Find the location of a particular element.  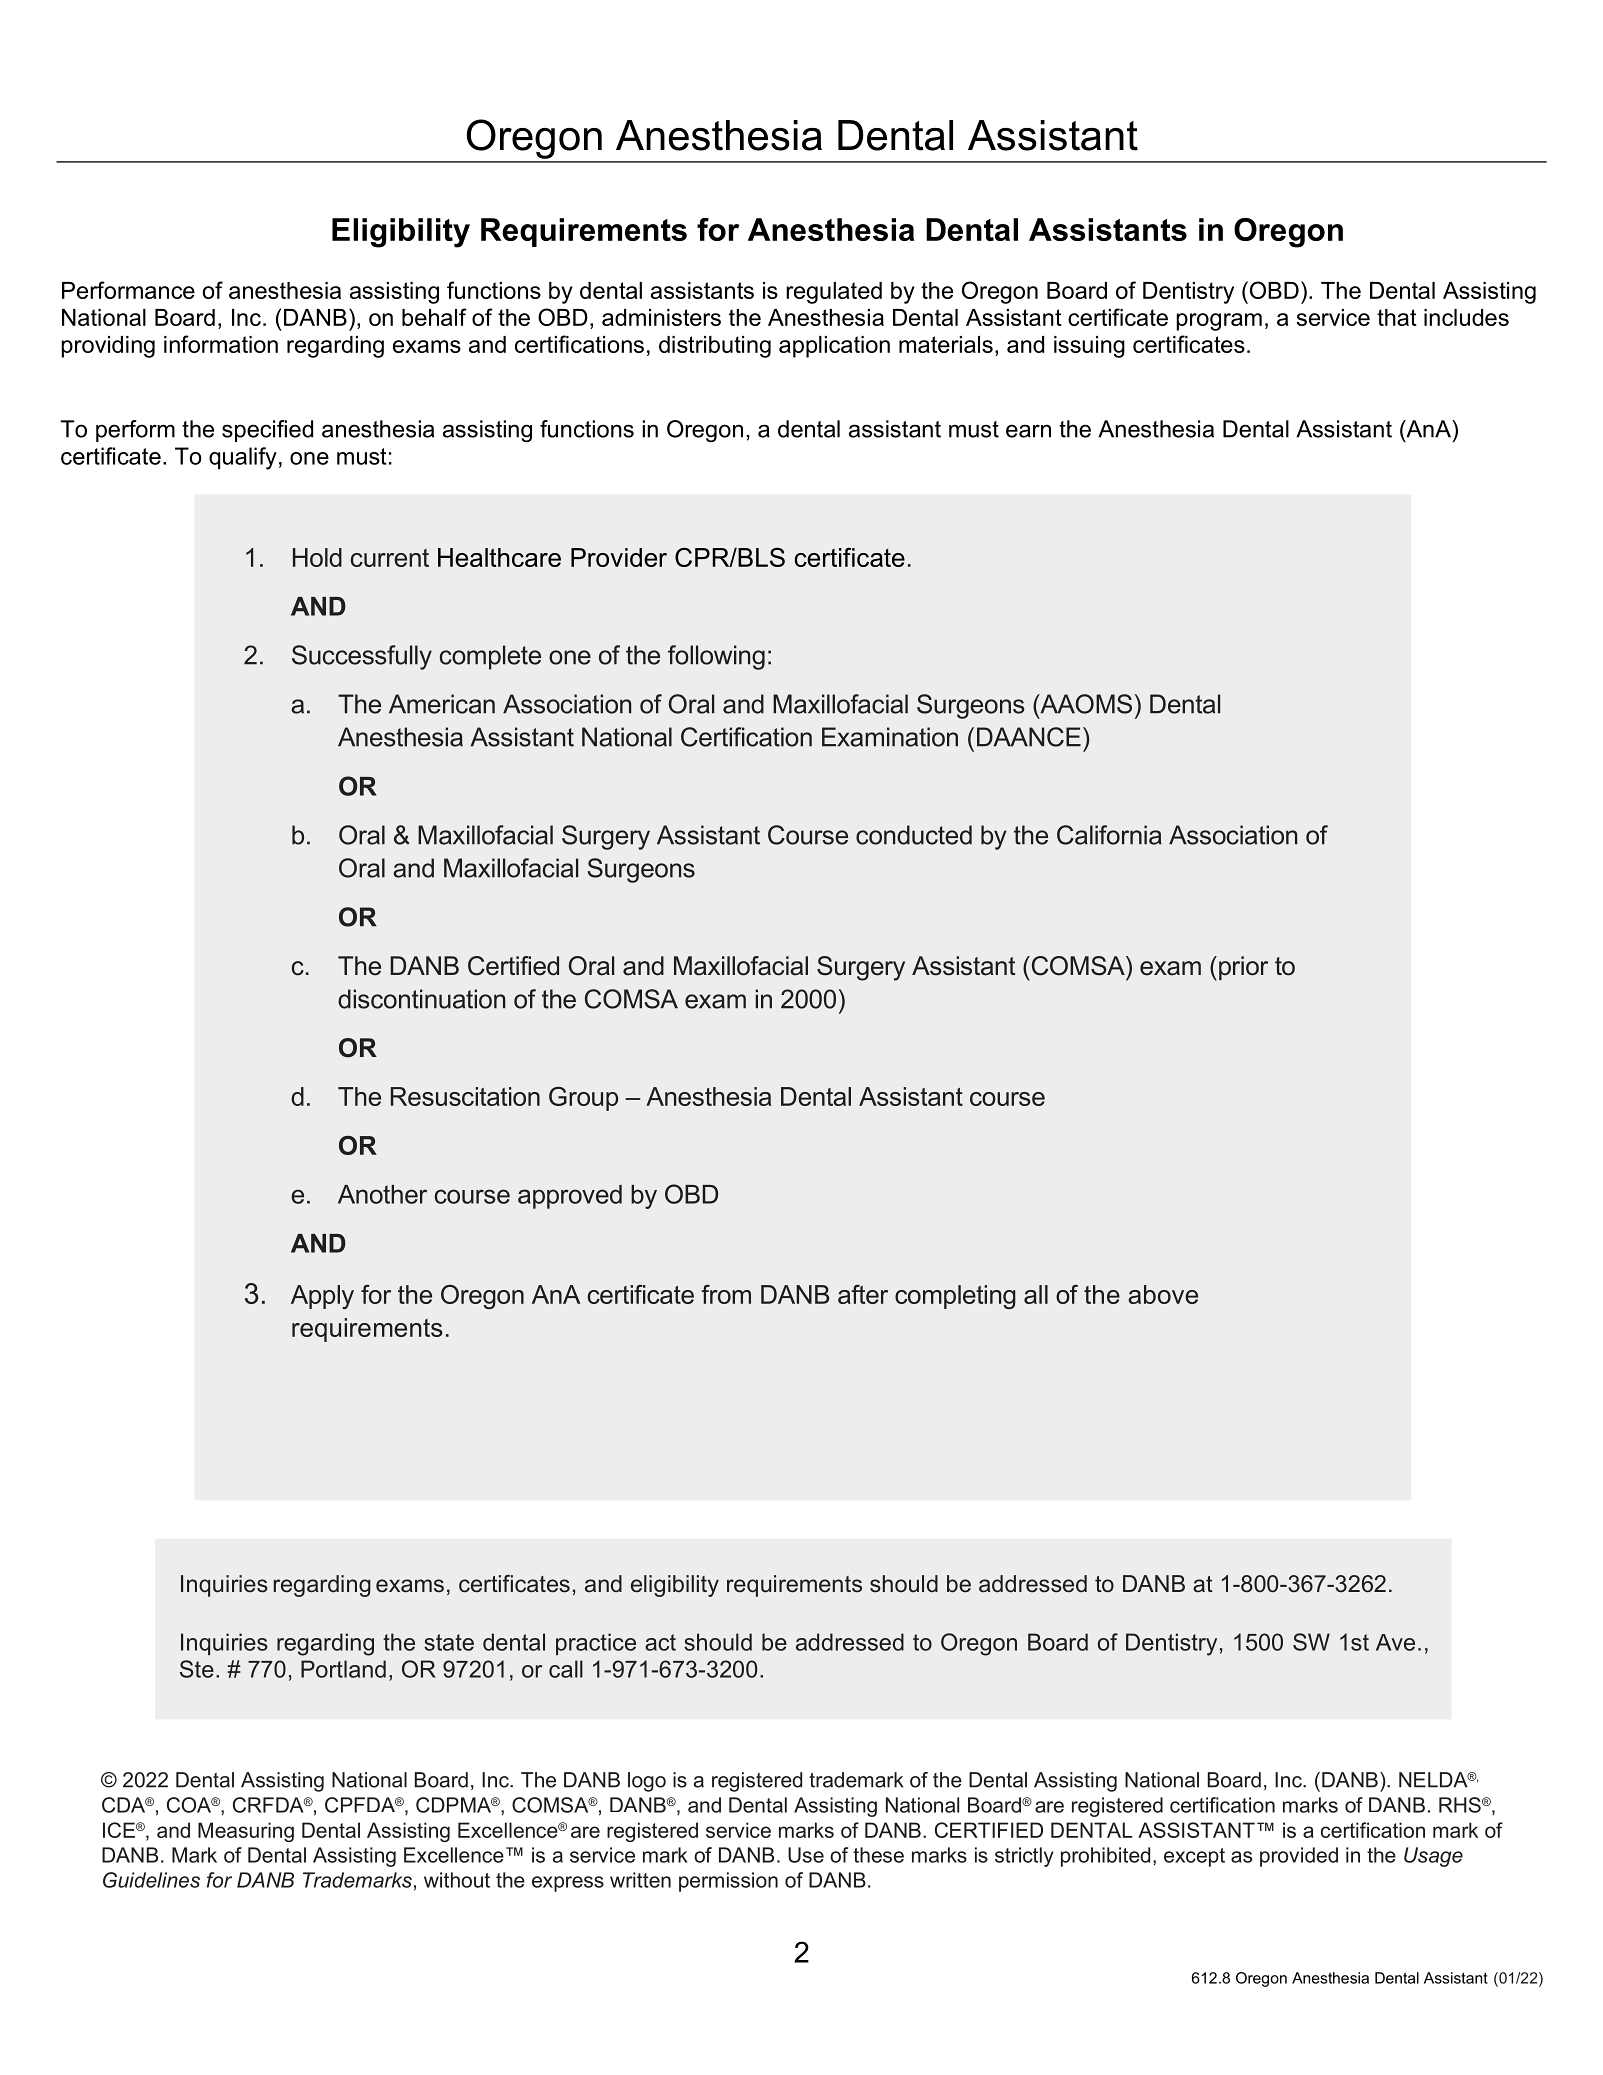

Apply is located at coordinates (322, 1297).
